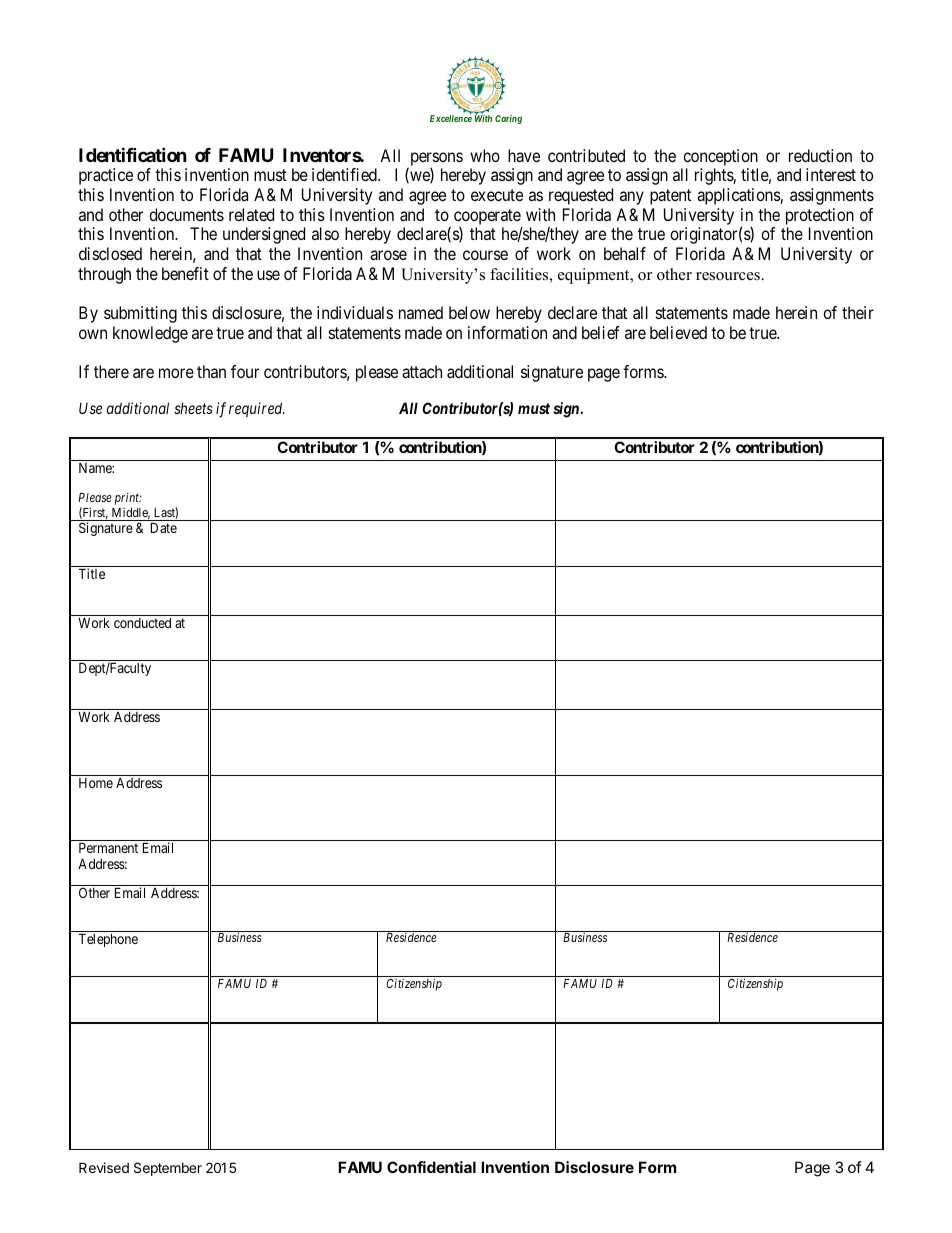  I want to click on September, so click(168, 1169).
